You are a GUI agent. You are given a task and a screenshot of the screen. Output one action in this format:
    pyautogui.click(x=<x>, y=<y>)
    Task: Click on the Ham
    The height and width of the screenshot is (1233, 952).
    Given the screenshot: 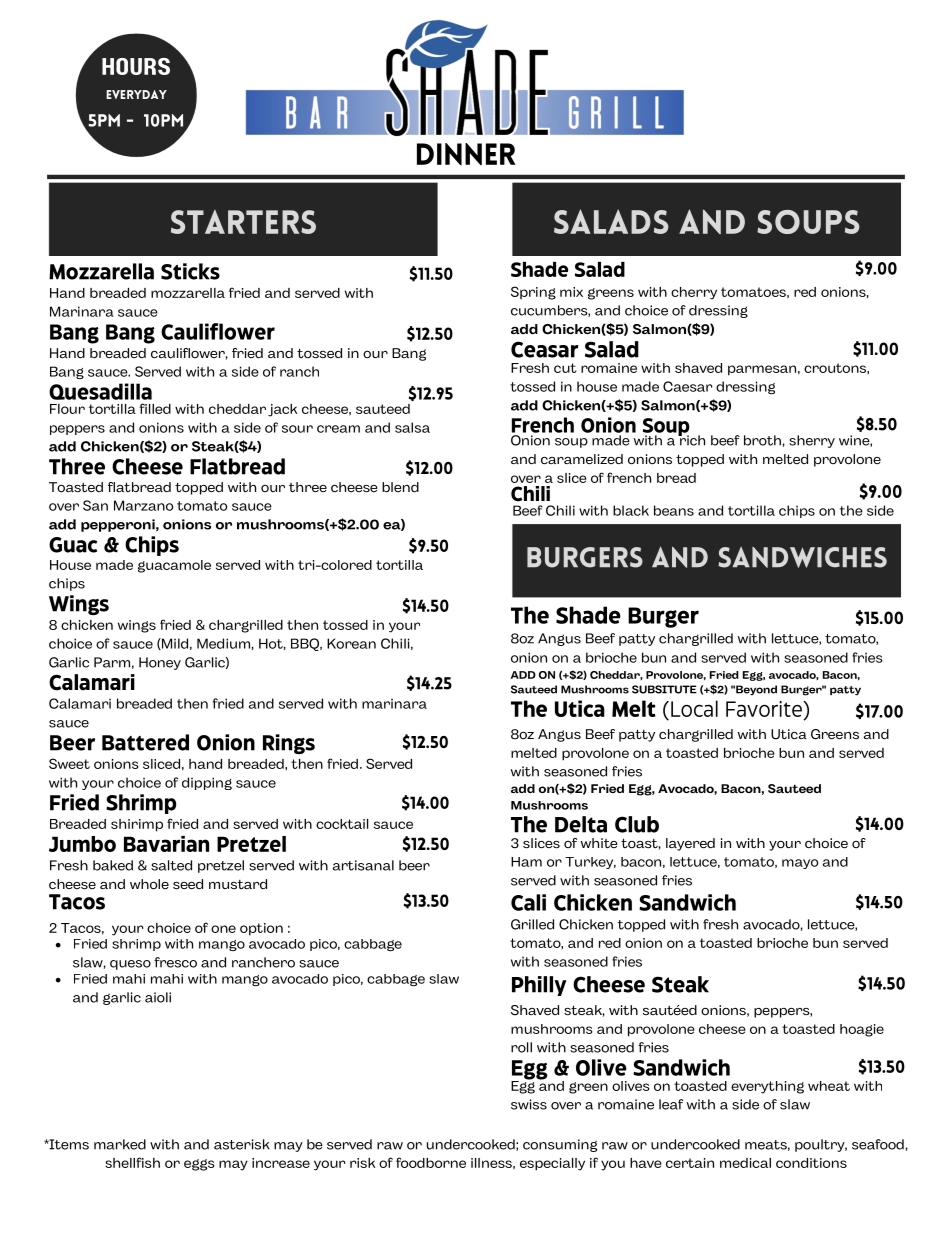 What is the action you would take?
    pyautogui.click(x=526, y=862)
